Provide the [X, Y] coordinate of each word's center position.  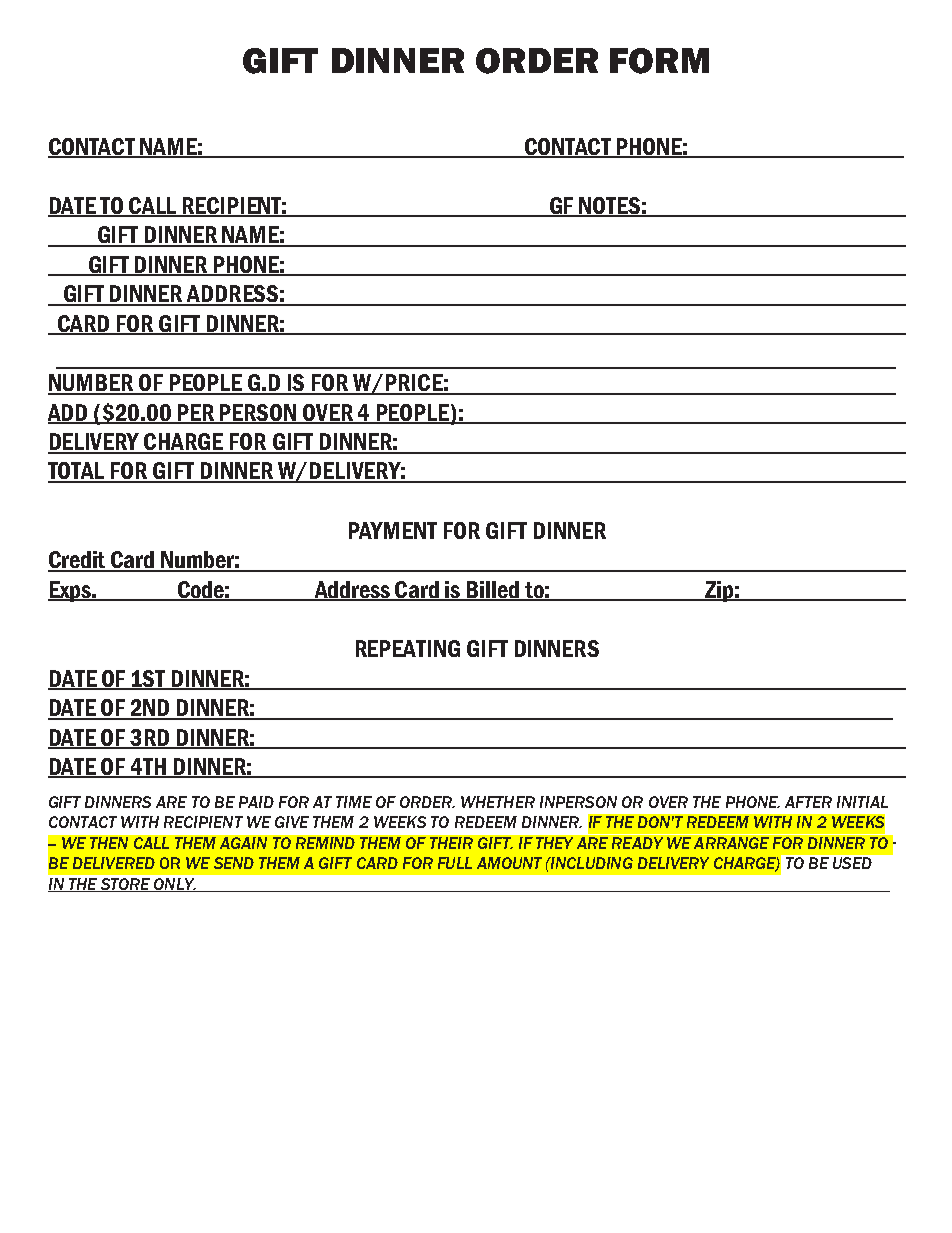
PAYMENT [393, 530]
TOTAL [77, 472]
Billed [493, 591]
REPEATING [408, 648]
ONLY [174, 885]
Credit [78, 561]
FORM [659, 61]
